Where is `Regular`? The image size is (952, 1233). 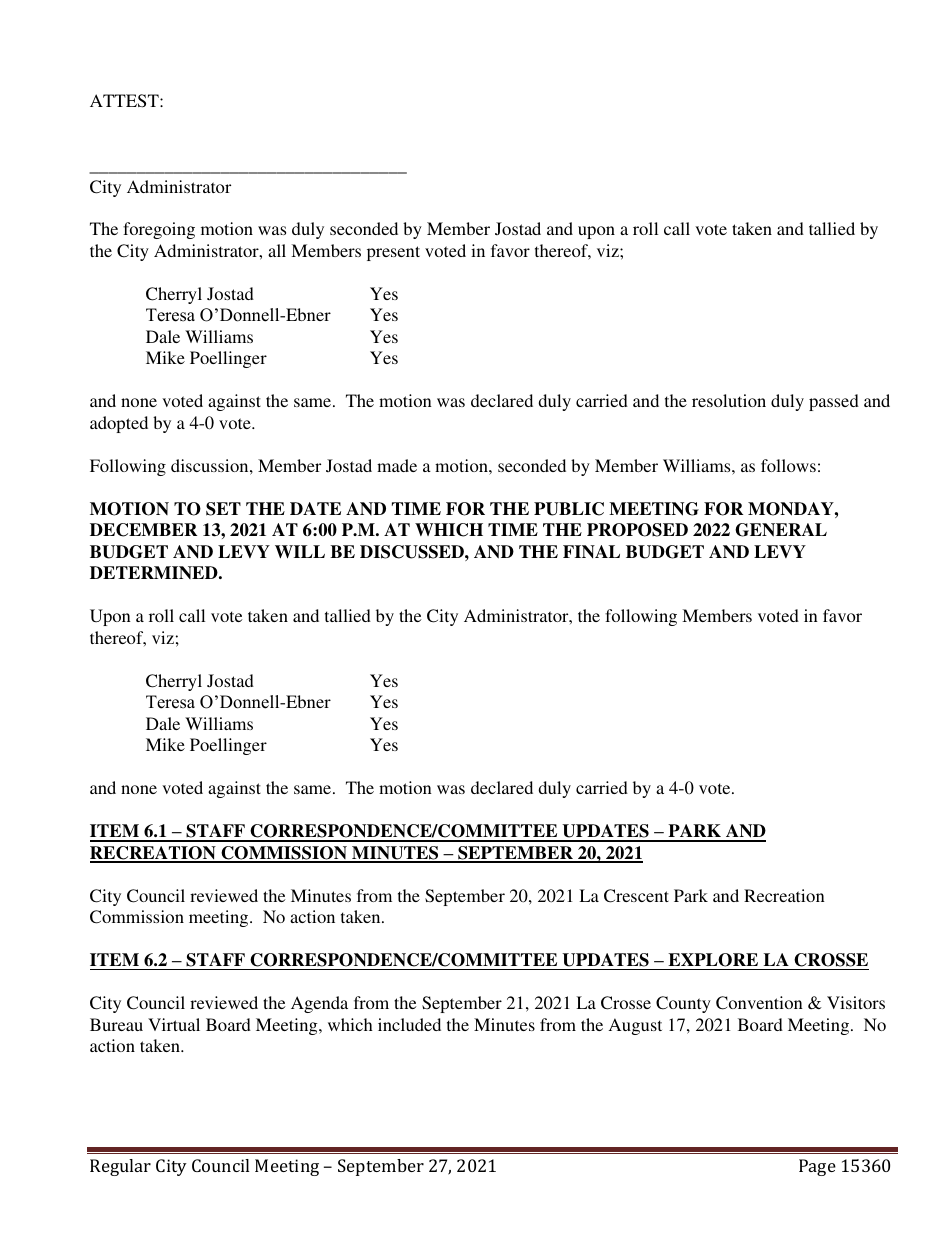 Regular is located at coordinates (120, 1167).
